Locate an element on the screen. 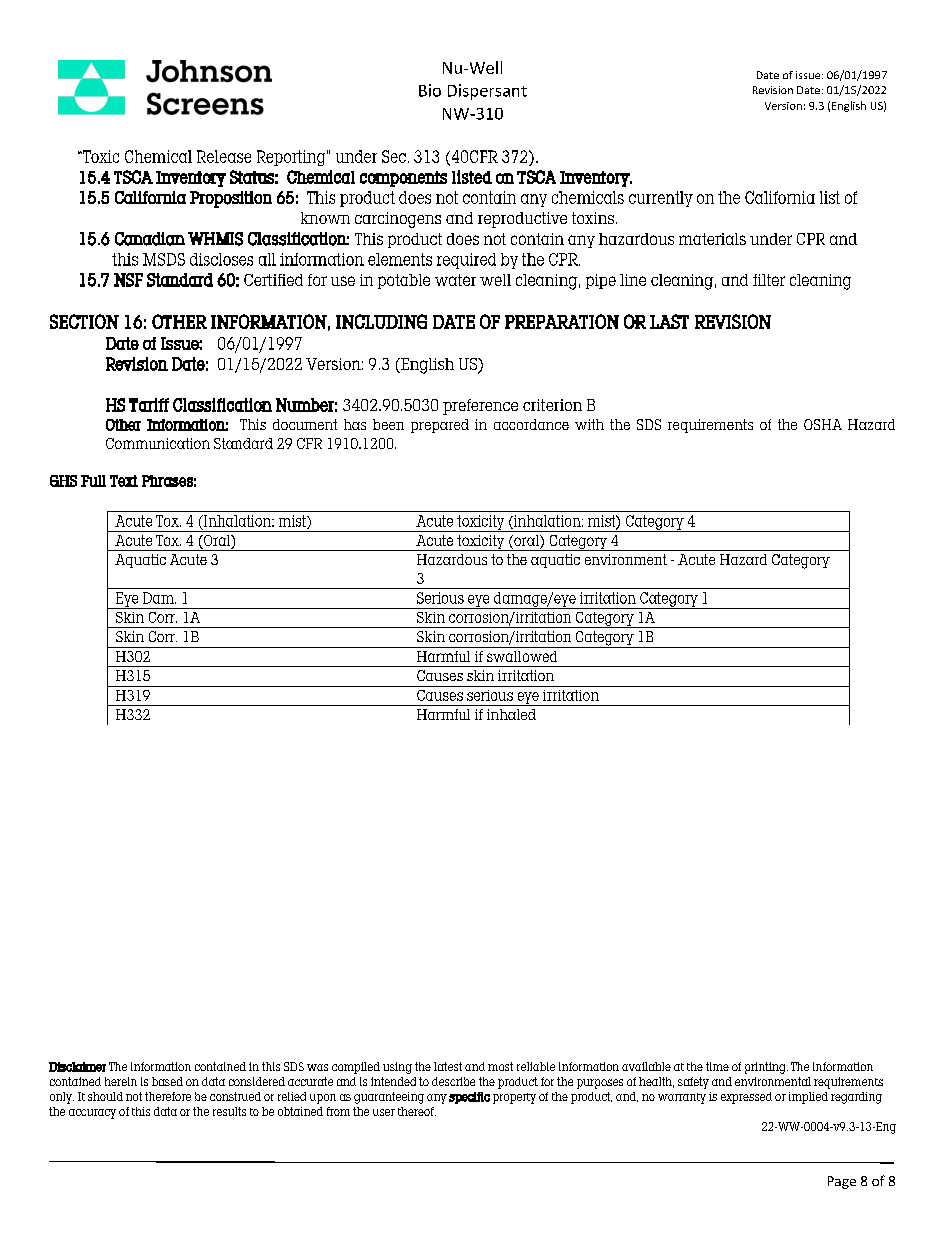 This screenshot has height=1233, width=952. printing is located at coordinates (766, 1068).
